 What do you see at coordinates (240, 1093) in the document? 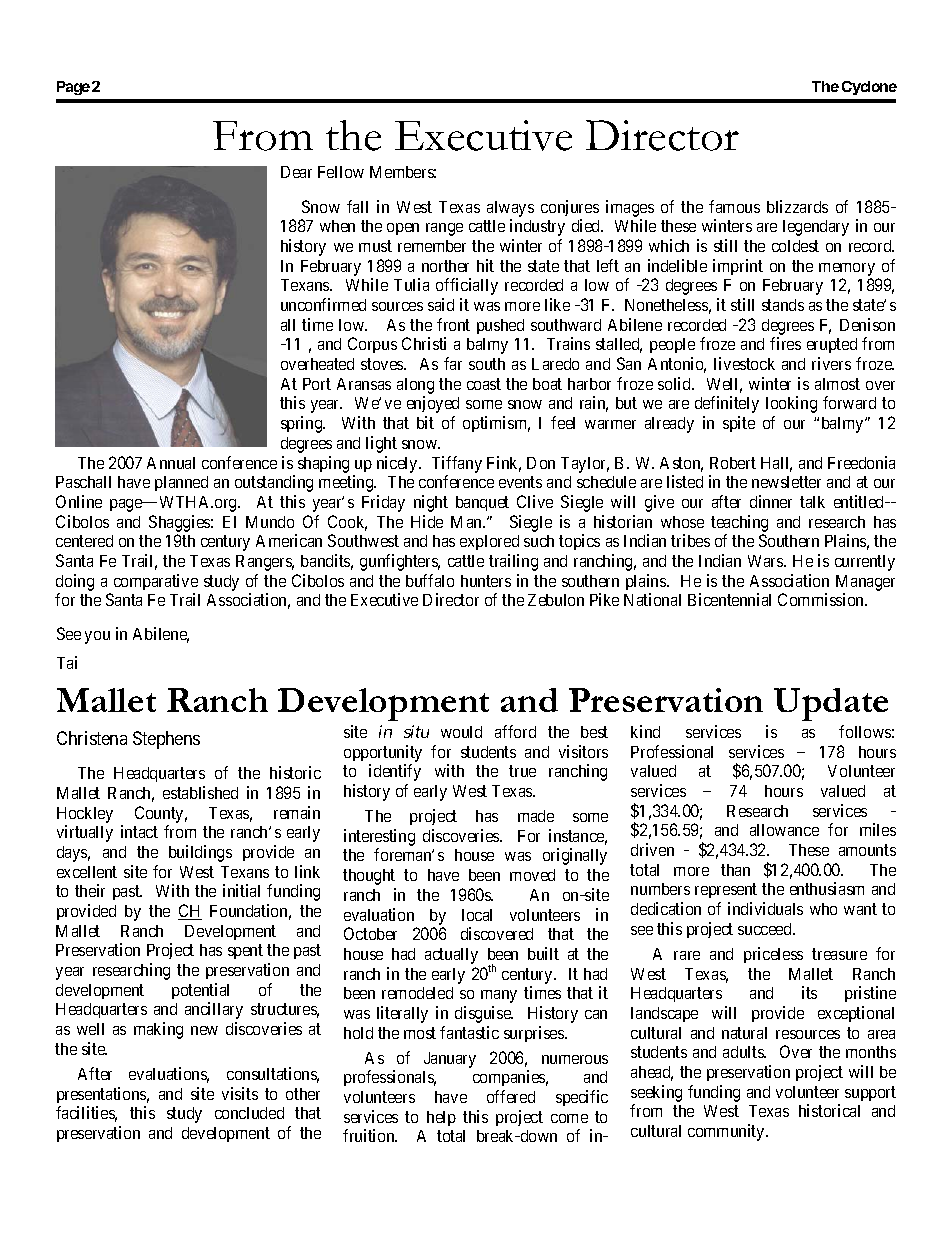
I see `visits` at bounding box center [240, 1093].
